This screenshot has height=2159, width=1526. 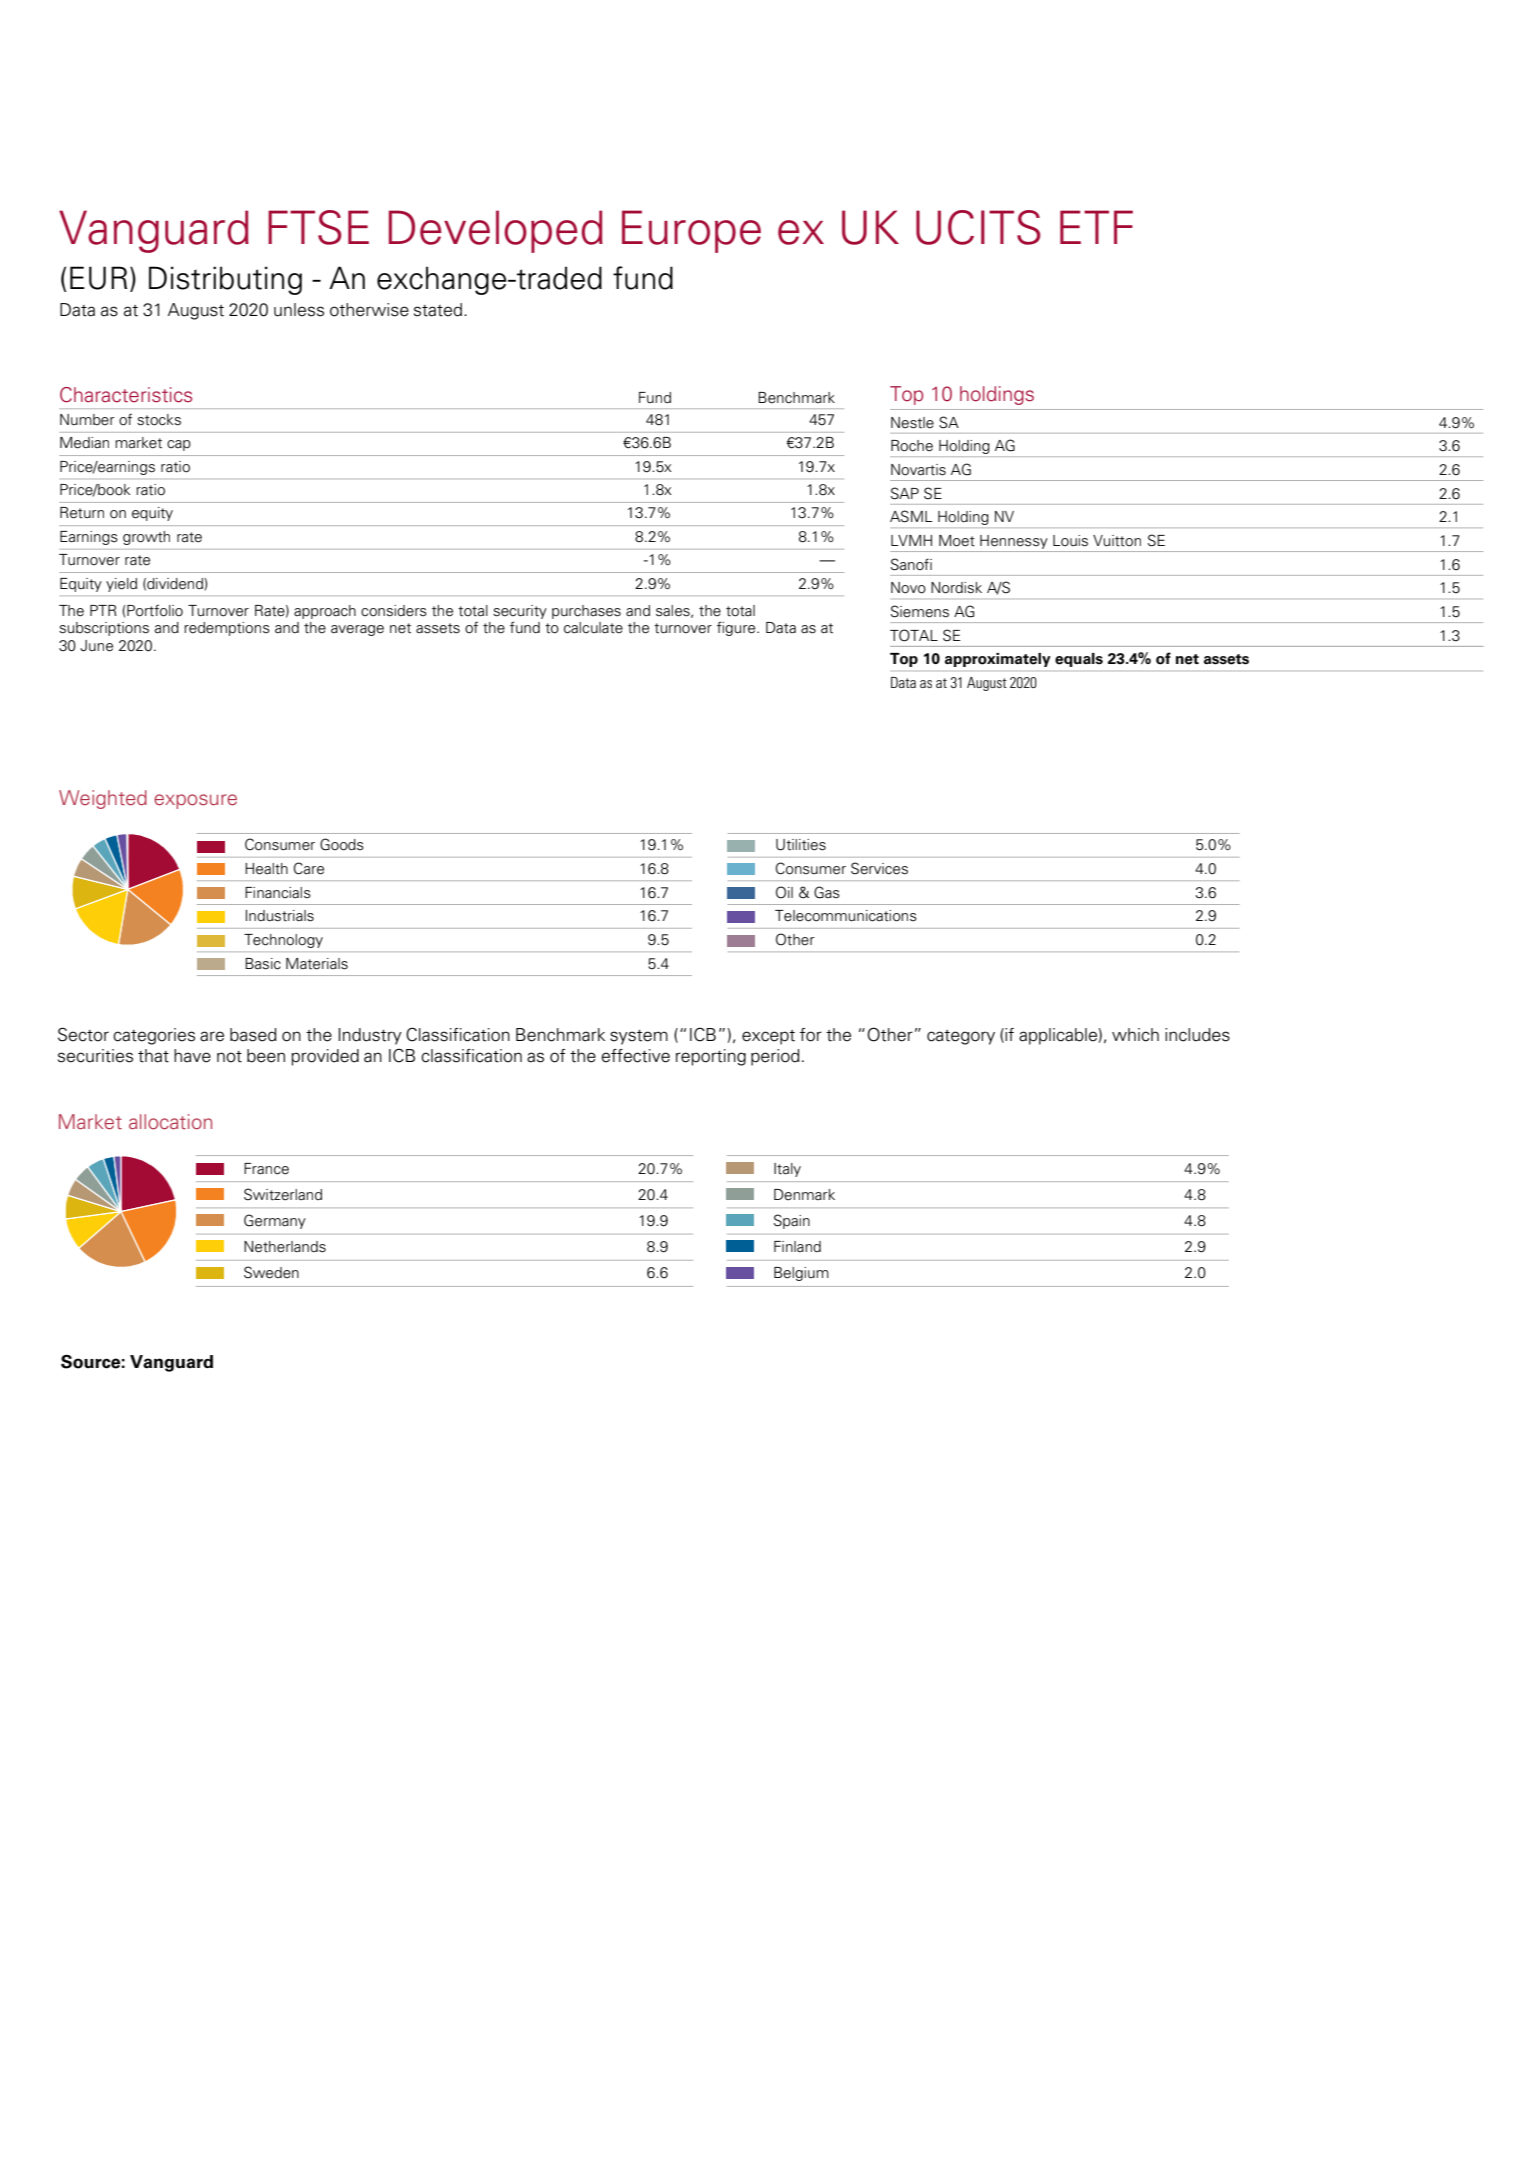 I want to click on Portfolio, so click(x=155, y=610).
